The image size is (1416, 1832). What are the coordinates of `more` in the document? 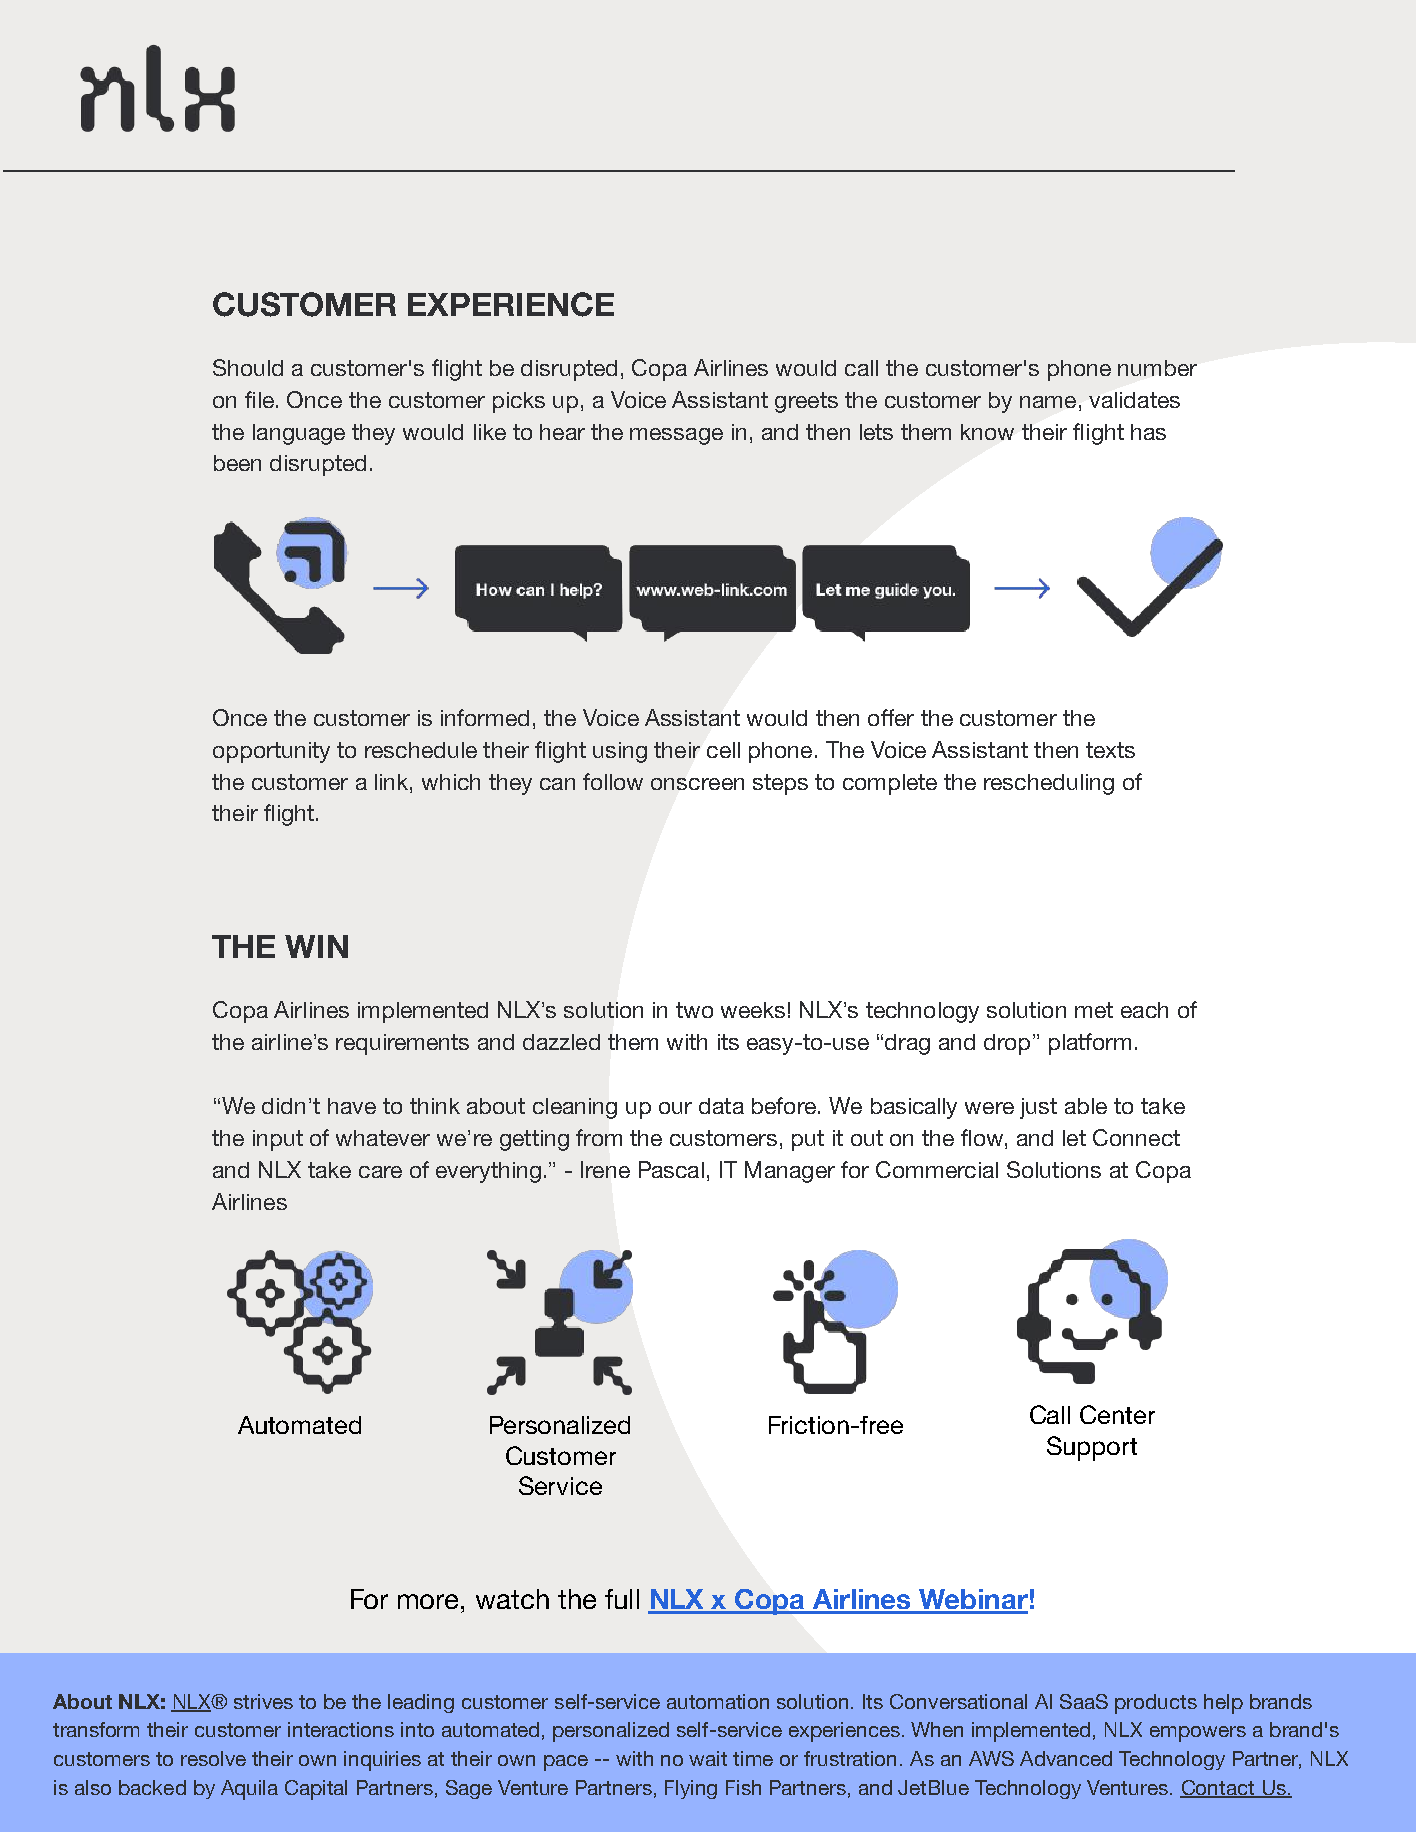 It's located at (430, 1601).
